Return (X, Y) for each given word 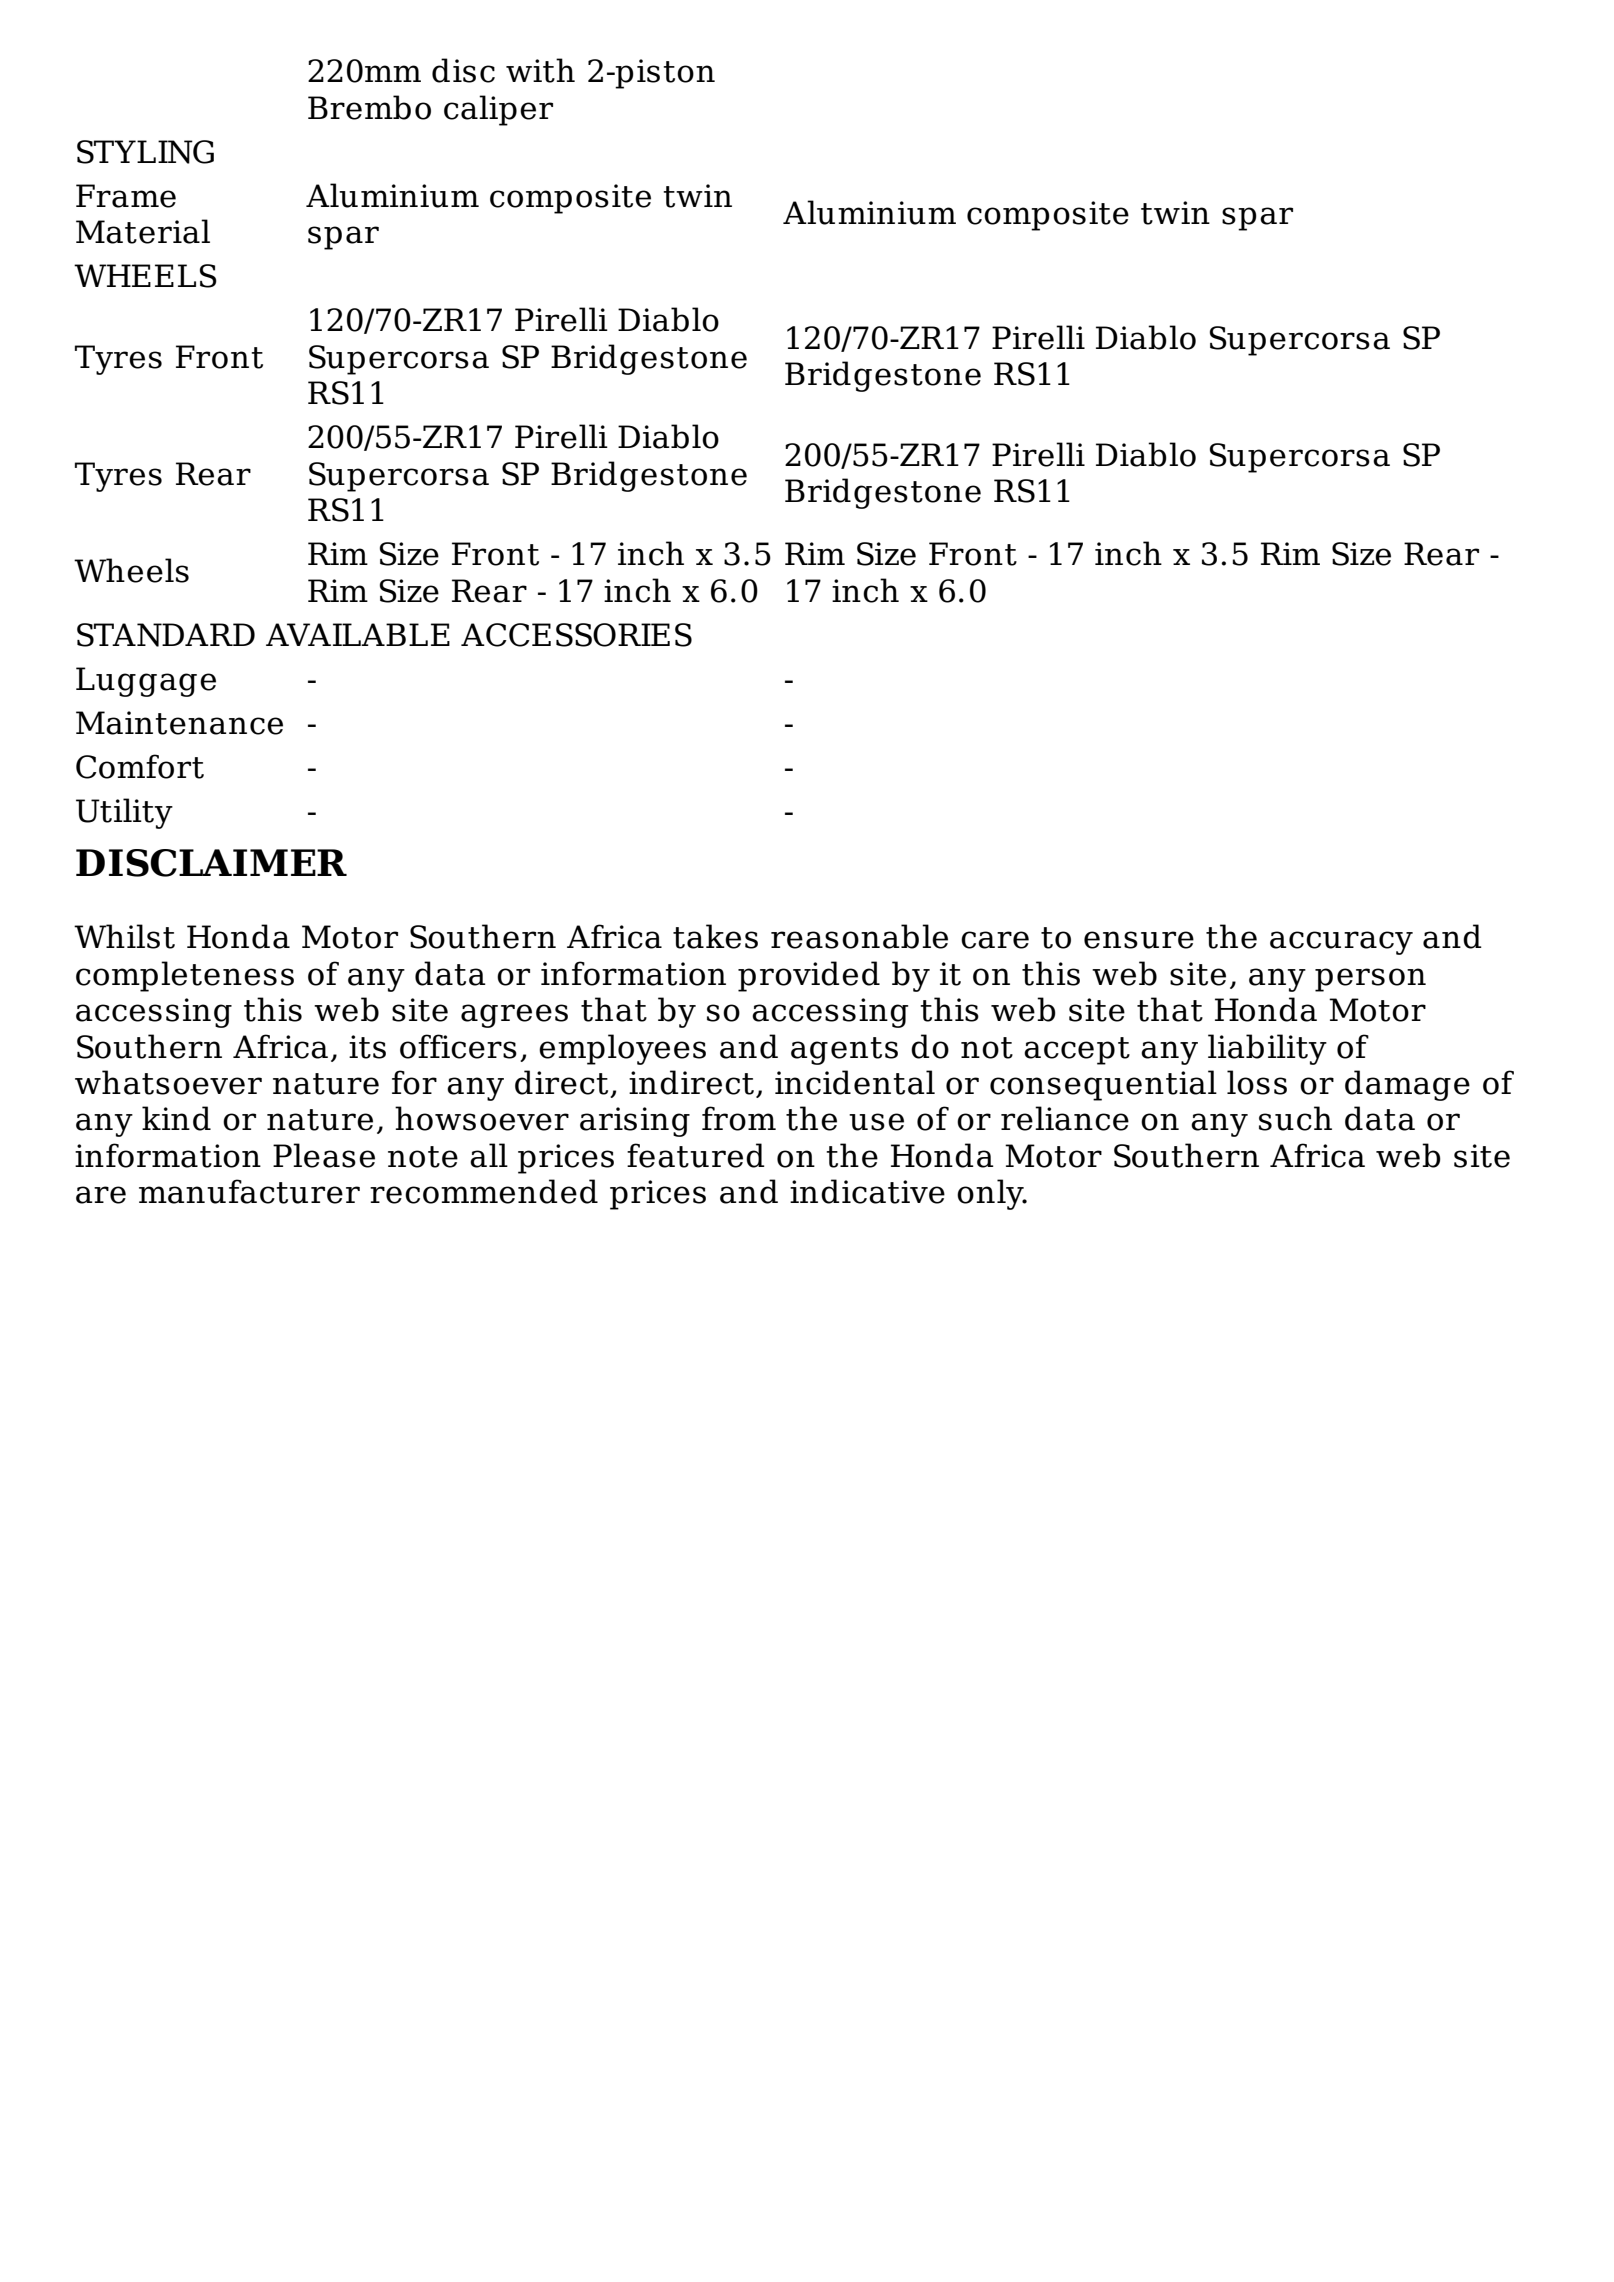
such (1295, 1118)
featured (696, 1155)
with (540, 70)
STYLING (145, 152)
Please (324, 1155)
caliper (498, 110)
